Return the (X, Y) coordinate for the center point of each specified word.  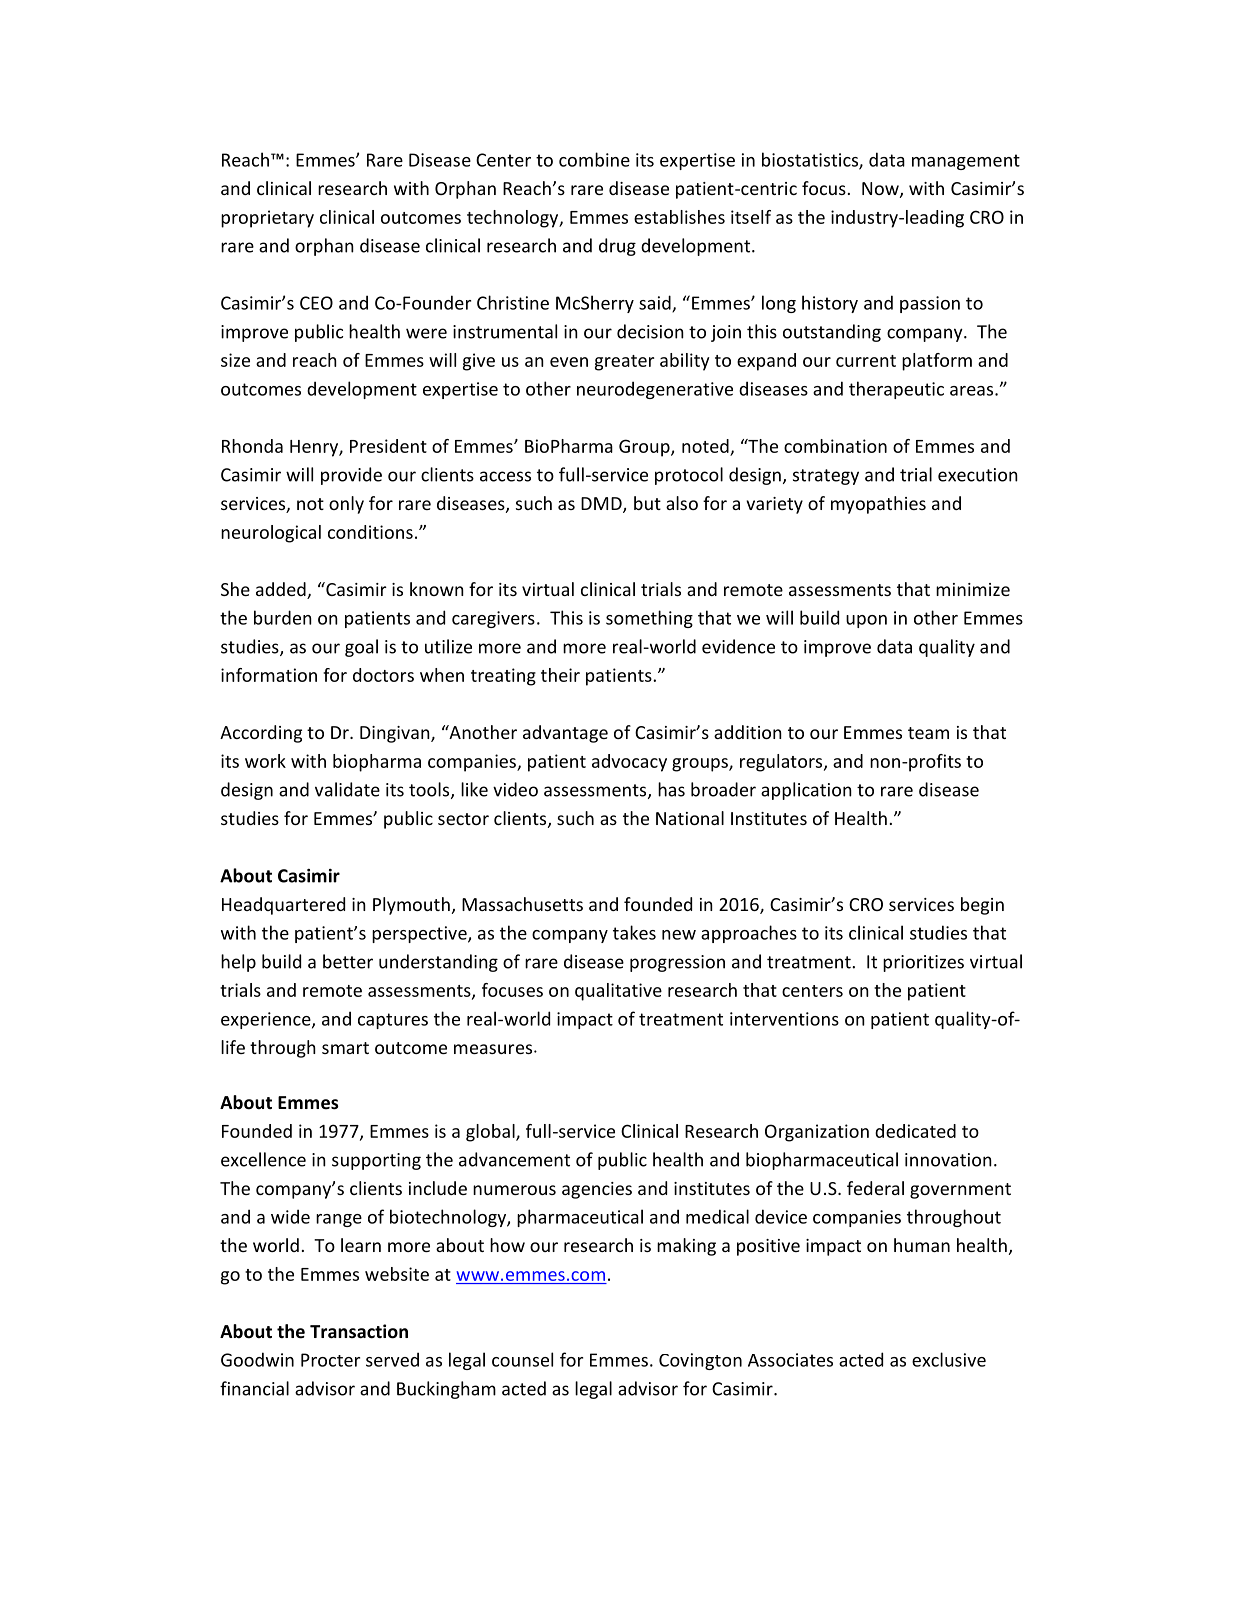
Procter (330, 1360)
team (928, 733)
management (966, 162)
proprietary (267, 219)
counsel (522, 1359)
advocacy (629, 763)
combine (594, 159)
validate (347, 789)
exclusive (949, 1359)
